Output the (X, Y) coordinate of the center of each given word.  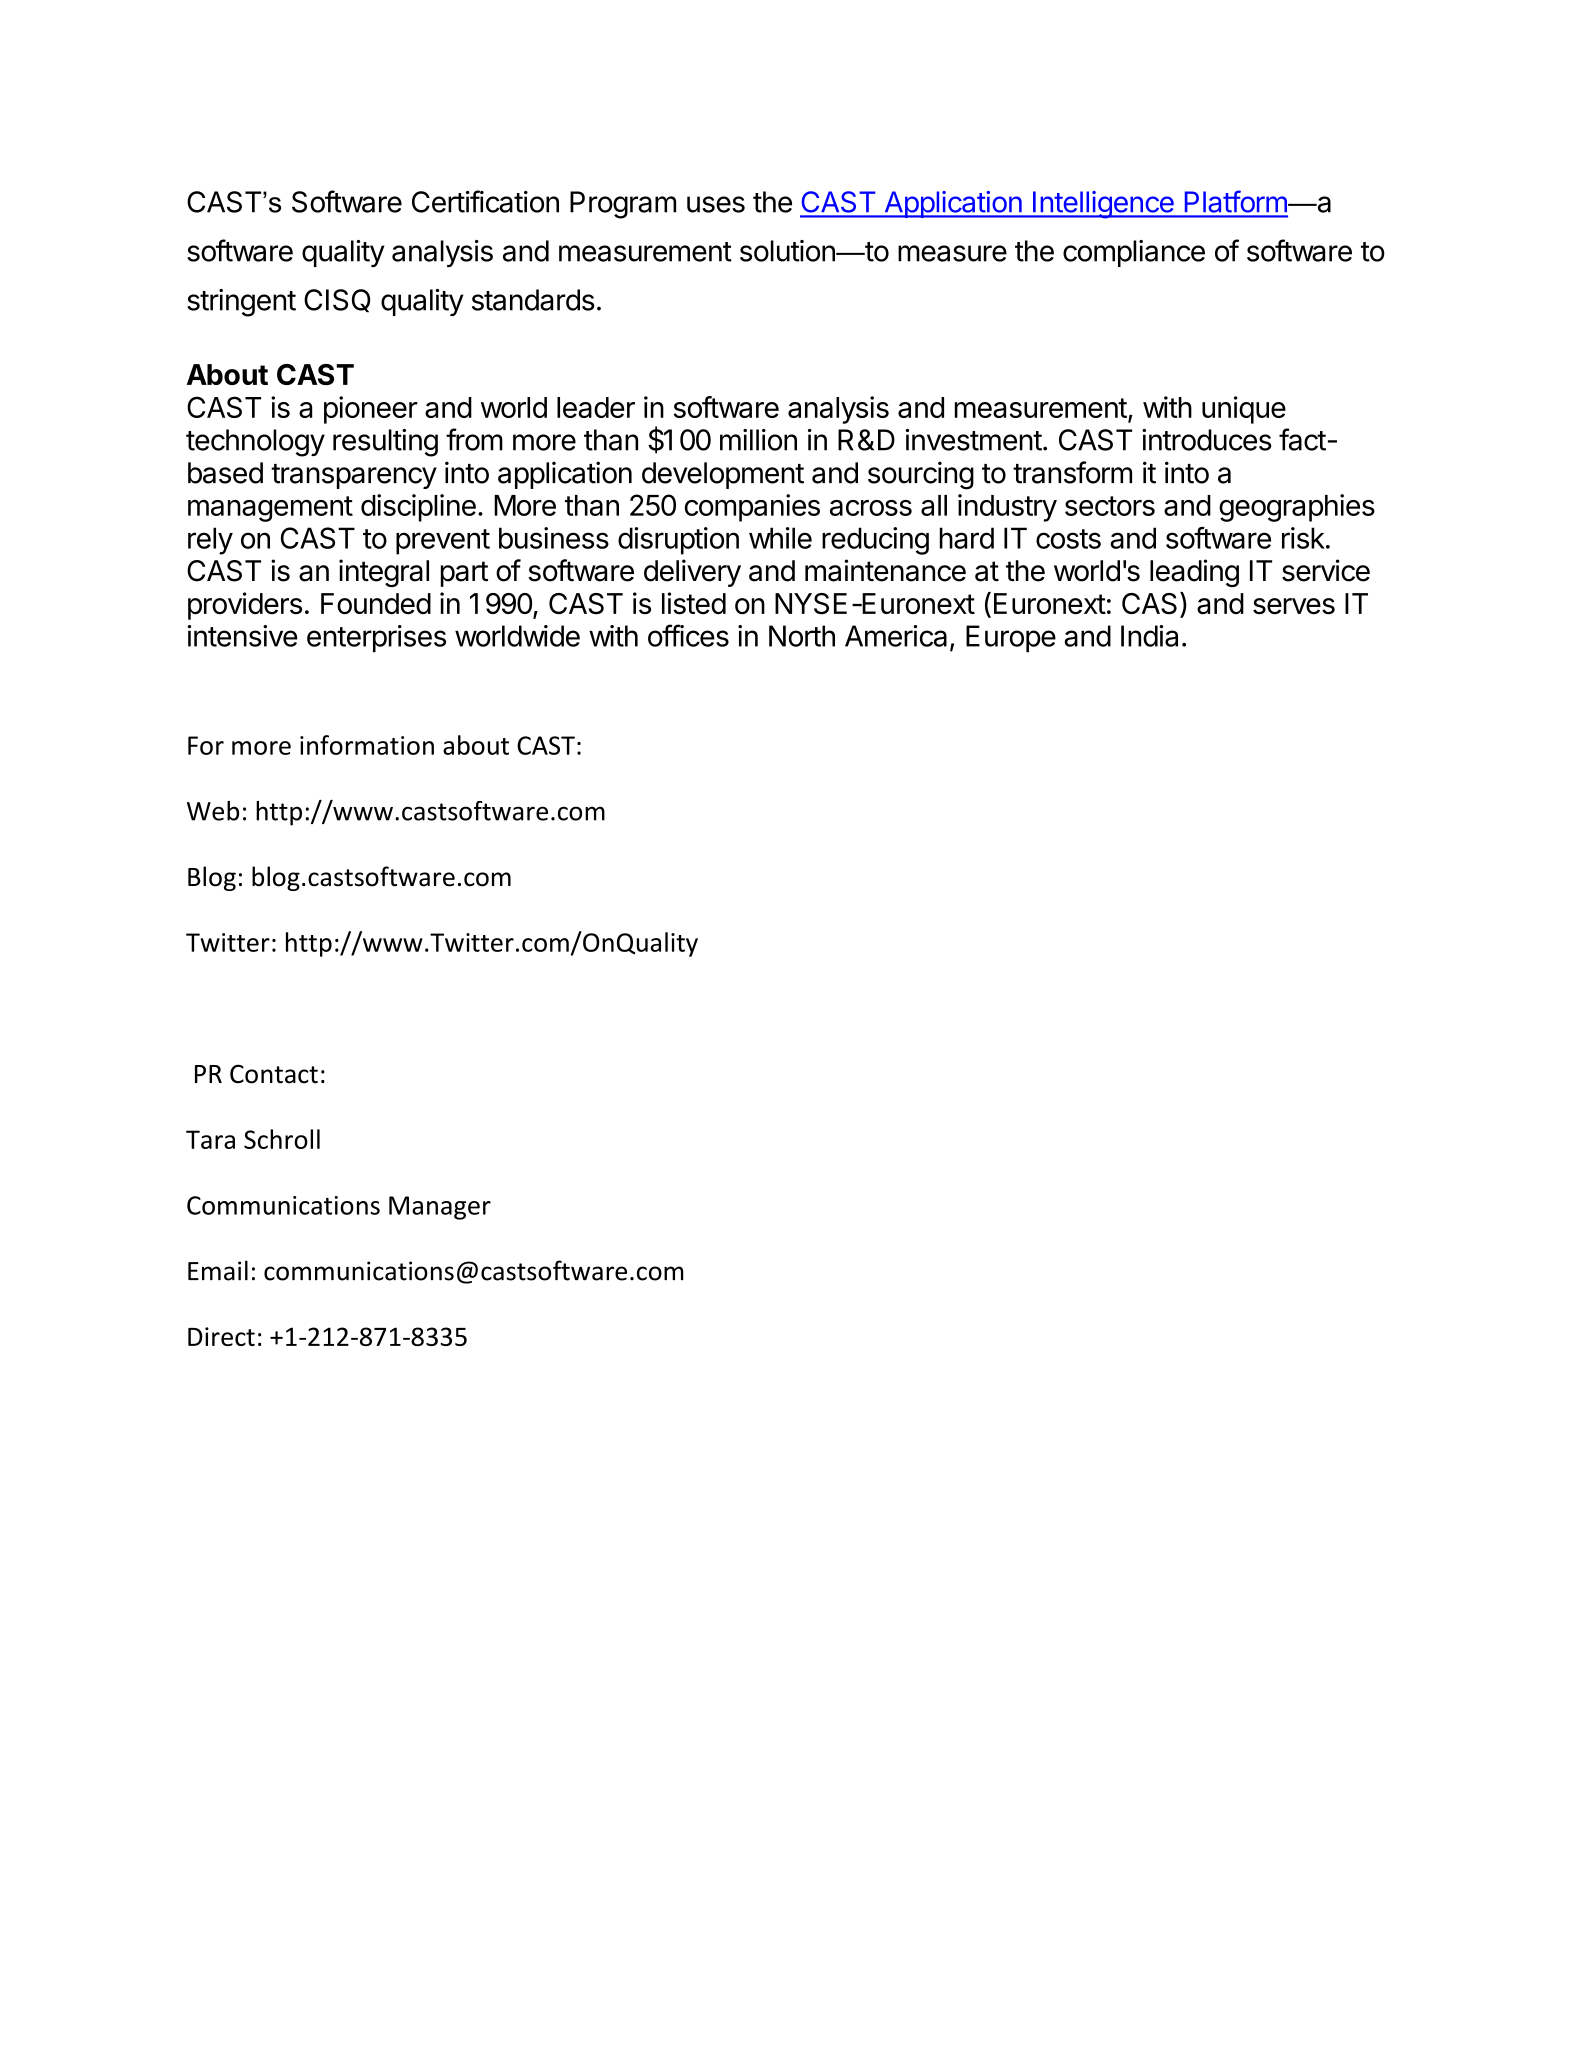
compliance (1134, 253)
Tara (210, 1139)
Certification (485, 201)
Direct (221, 1336)
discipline (418, 508)
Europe (1011, 639)
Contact (274, 1074)
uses (716, 204)
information (367, 745)
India (1149, 636)
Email (218, 1270)
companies (752, 508)
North (802, 636)
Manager (440, 1208)
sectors (1110, 506)
